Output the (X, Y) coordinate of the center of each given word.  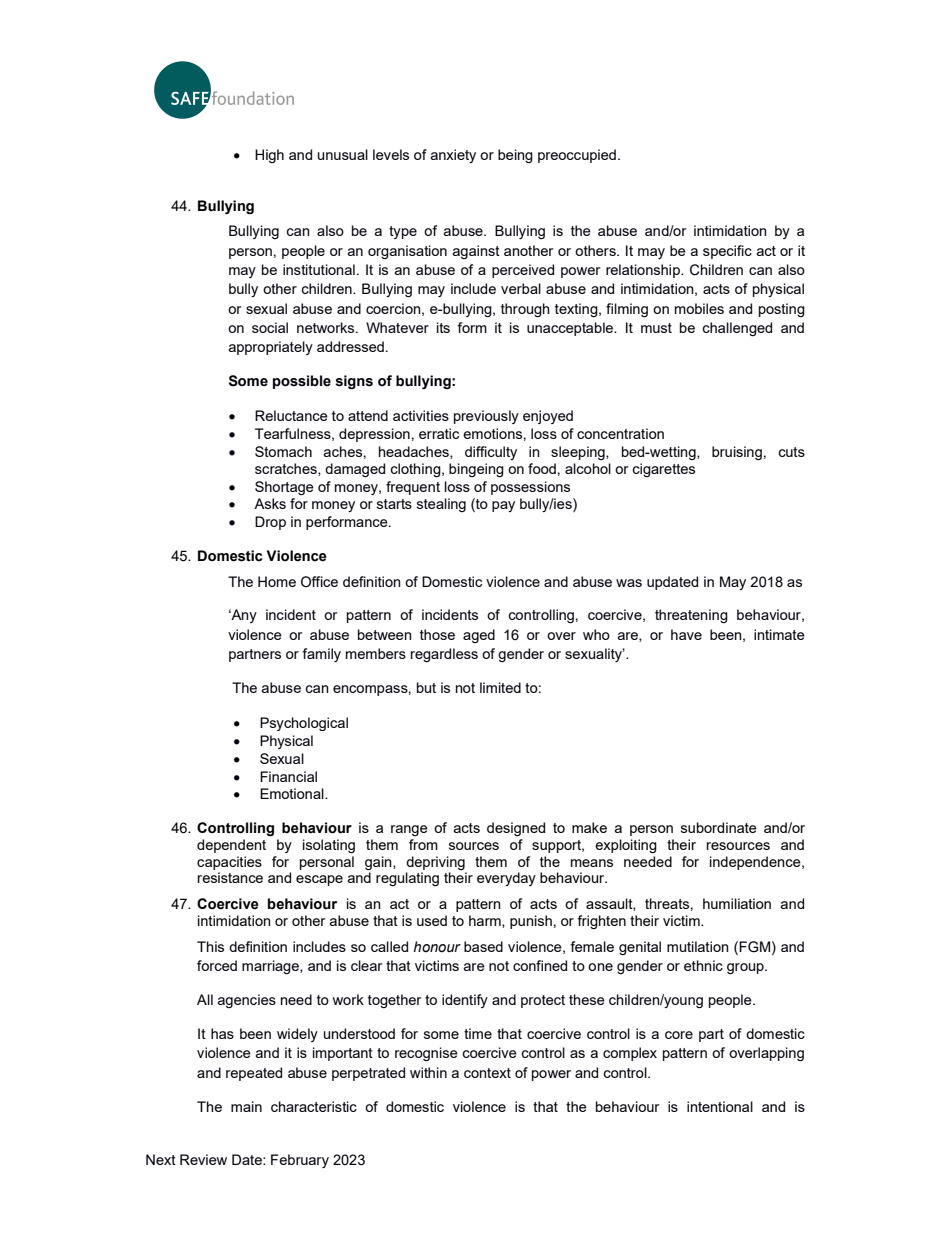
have (686, 634)
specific (727, 252)
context (487, 1073)
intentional (720, 1106)
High (269, 156)
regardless (444, 655)
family (321, 655)
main (246, 1106)
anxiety (453, 156)
